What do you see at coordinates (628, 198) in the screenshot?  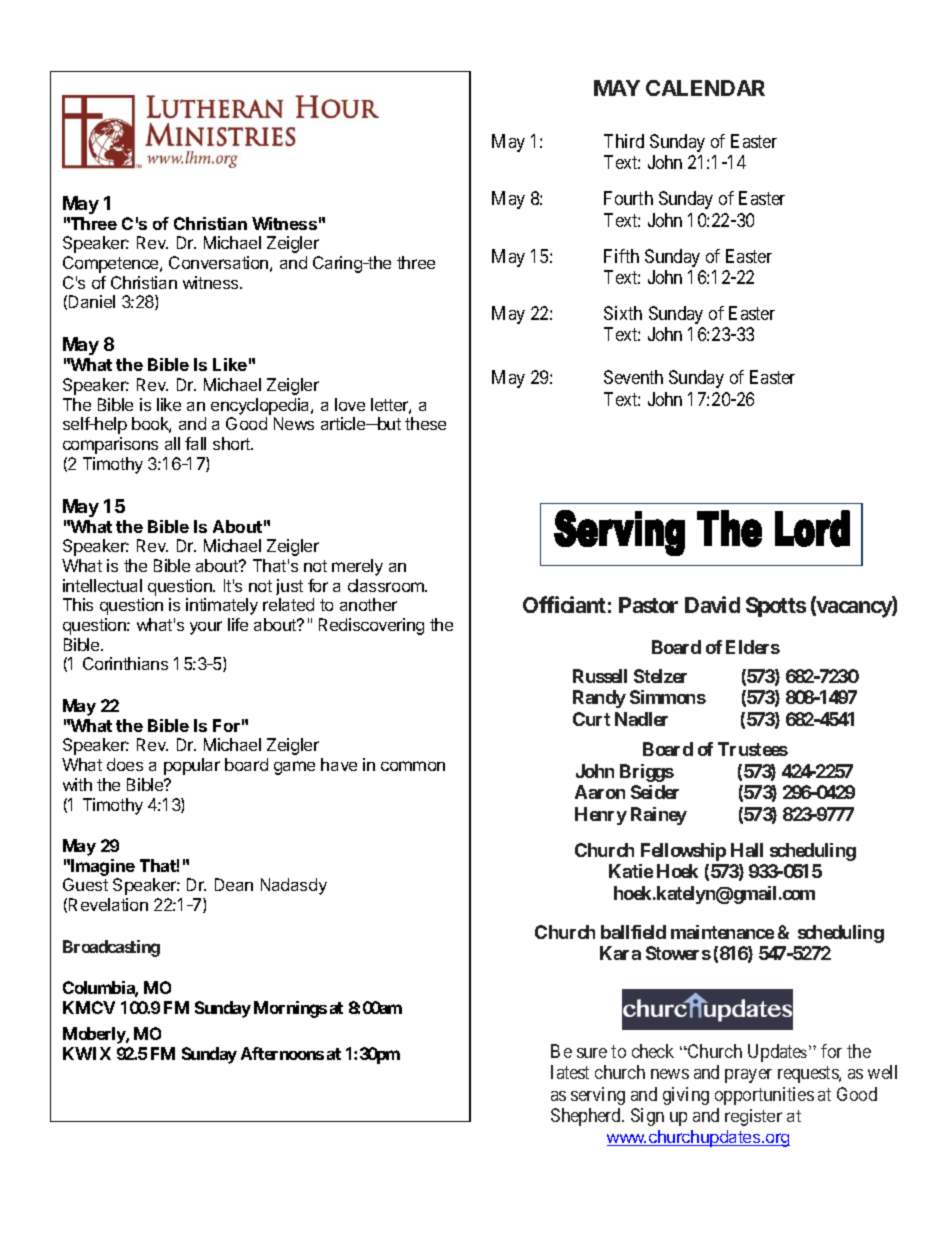 I see `Fourth` at bounding box center [628, 198].
